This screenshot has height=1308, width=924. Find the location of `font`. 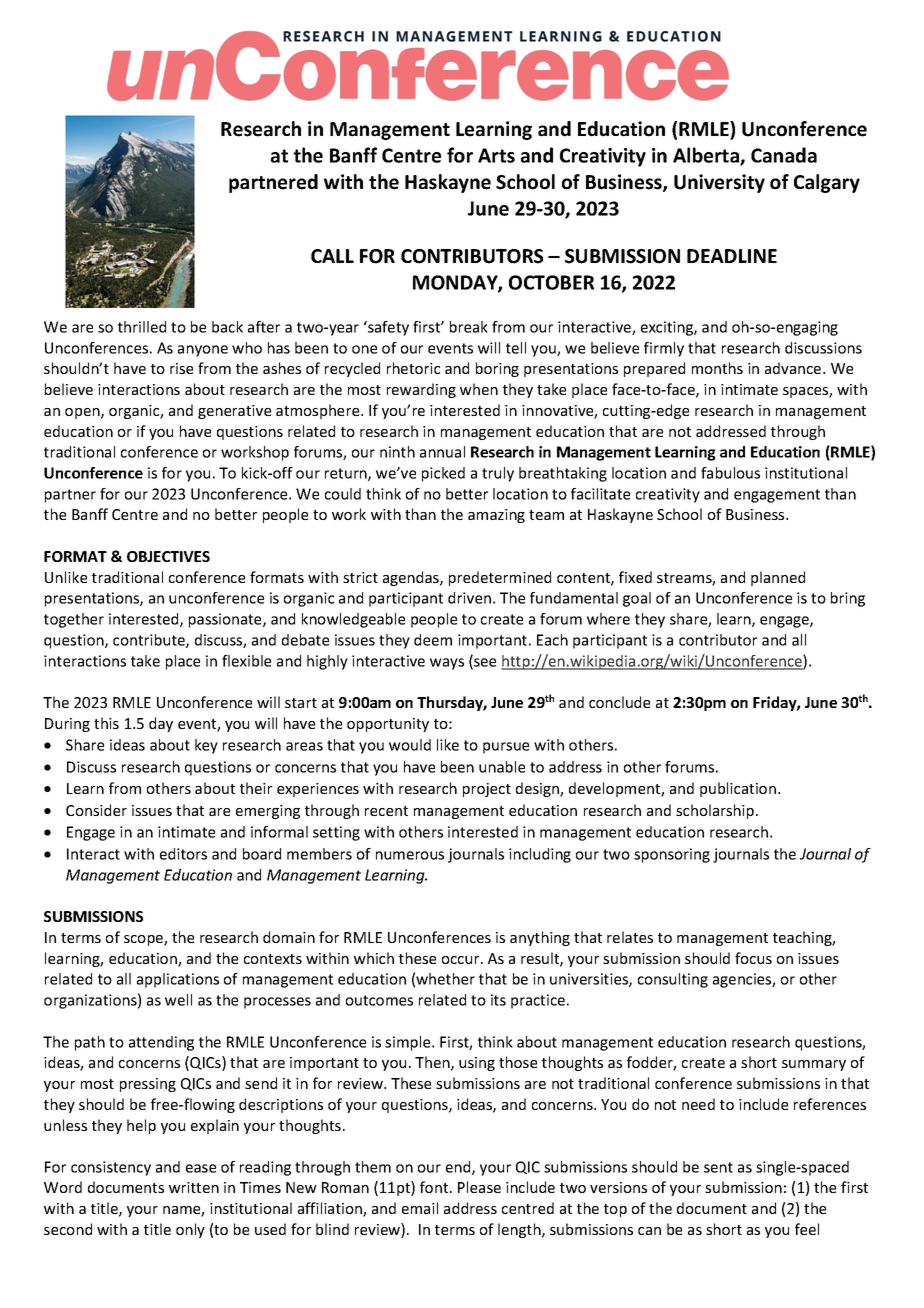

font is located at coordinates (435, 1187).
